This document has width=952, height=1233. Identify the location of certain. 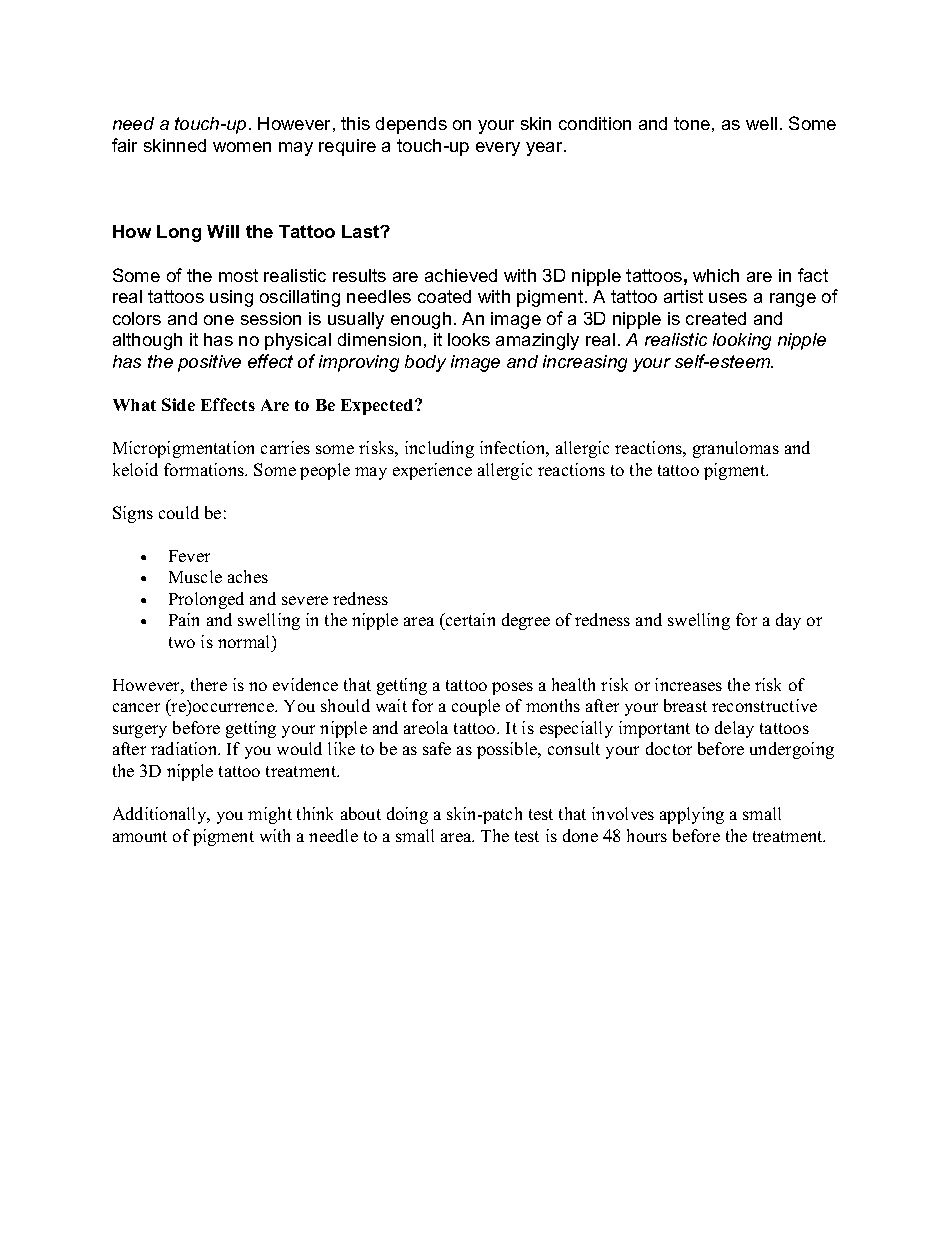
(469, 619).
